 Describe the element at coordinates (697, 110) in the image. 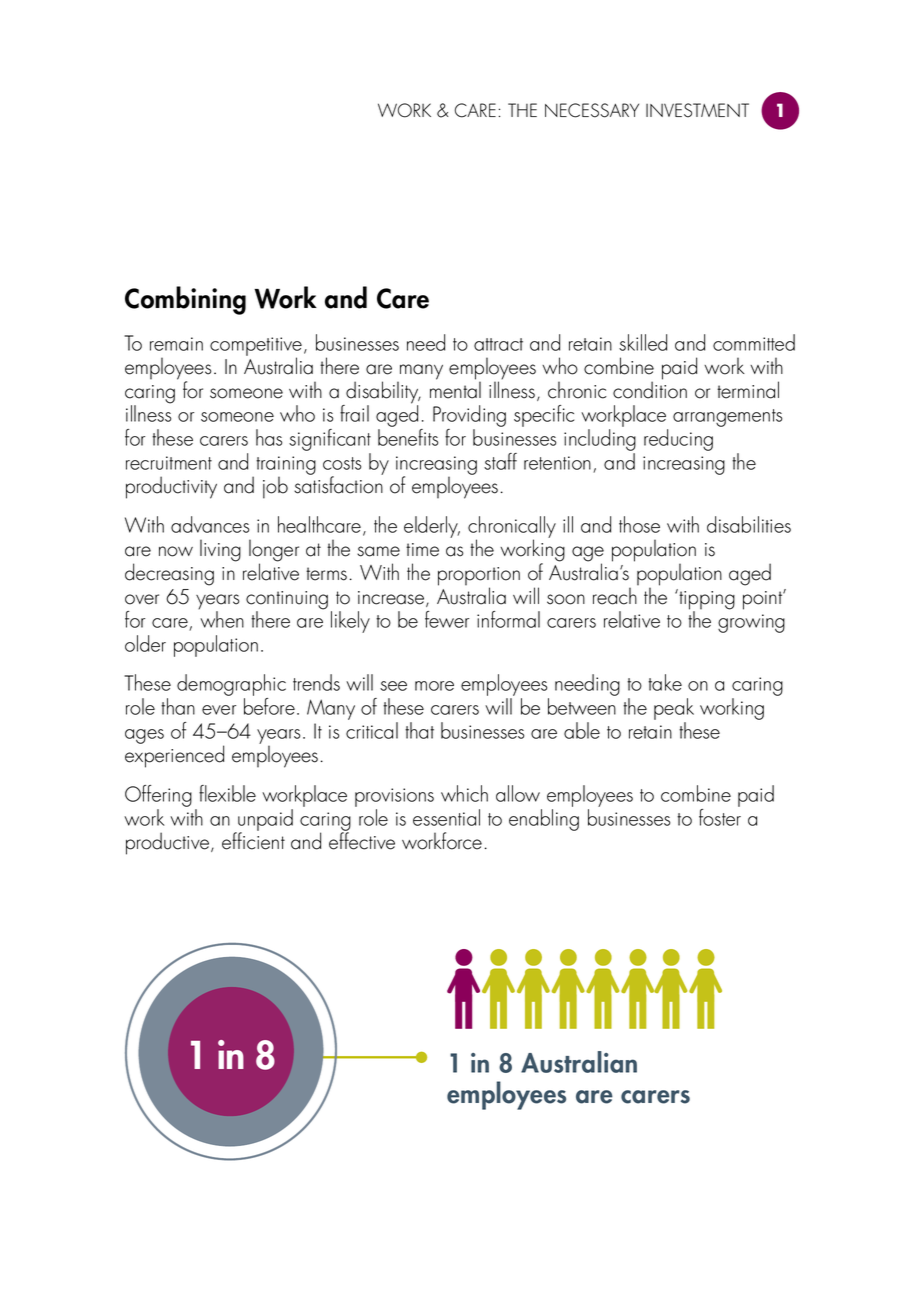

I see `investment` at that location.
